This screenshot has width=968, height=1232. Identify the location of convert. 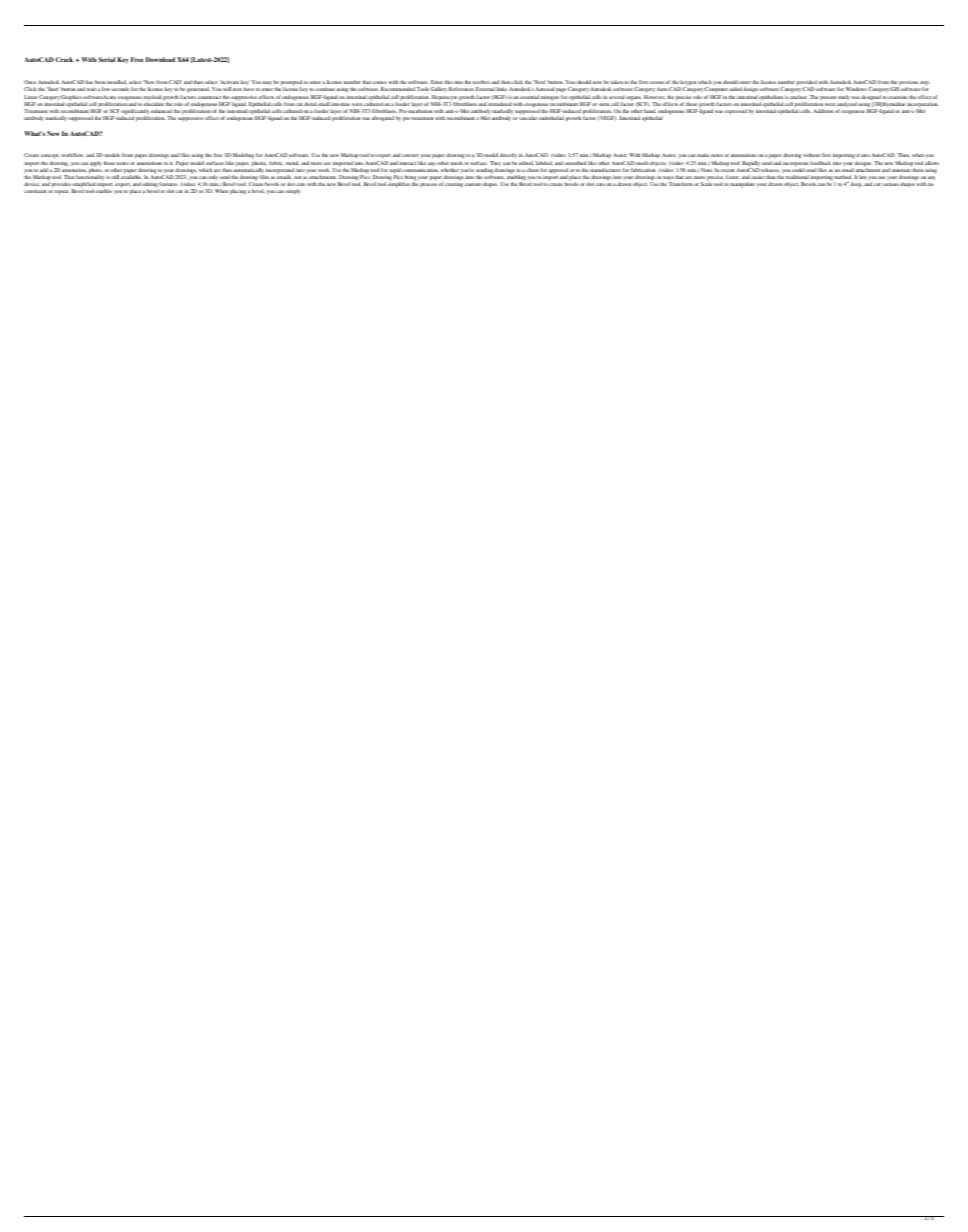
(410, 155).
